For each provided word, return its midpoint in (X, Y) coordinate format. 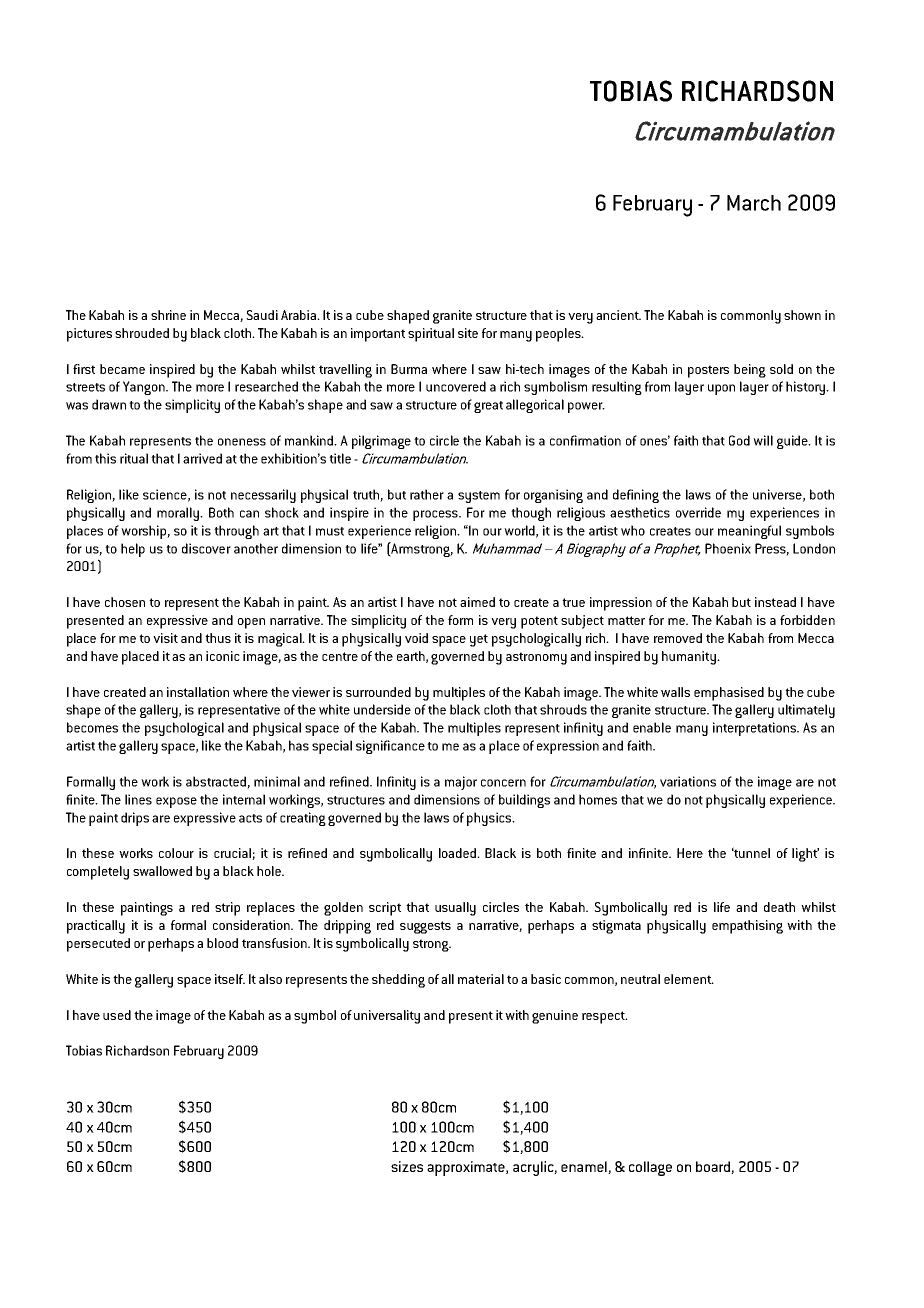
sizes (407, 1166)
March (754, 203)
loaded (459, 853)
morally (179, 514)
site (468, 333)
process (436, 515)
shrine (168, 315)
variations (688, 781)
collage (650, 1168)
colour (176, 853)
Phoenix (728, 548)
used (117, 1015)
